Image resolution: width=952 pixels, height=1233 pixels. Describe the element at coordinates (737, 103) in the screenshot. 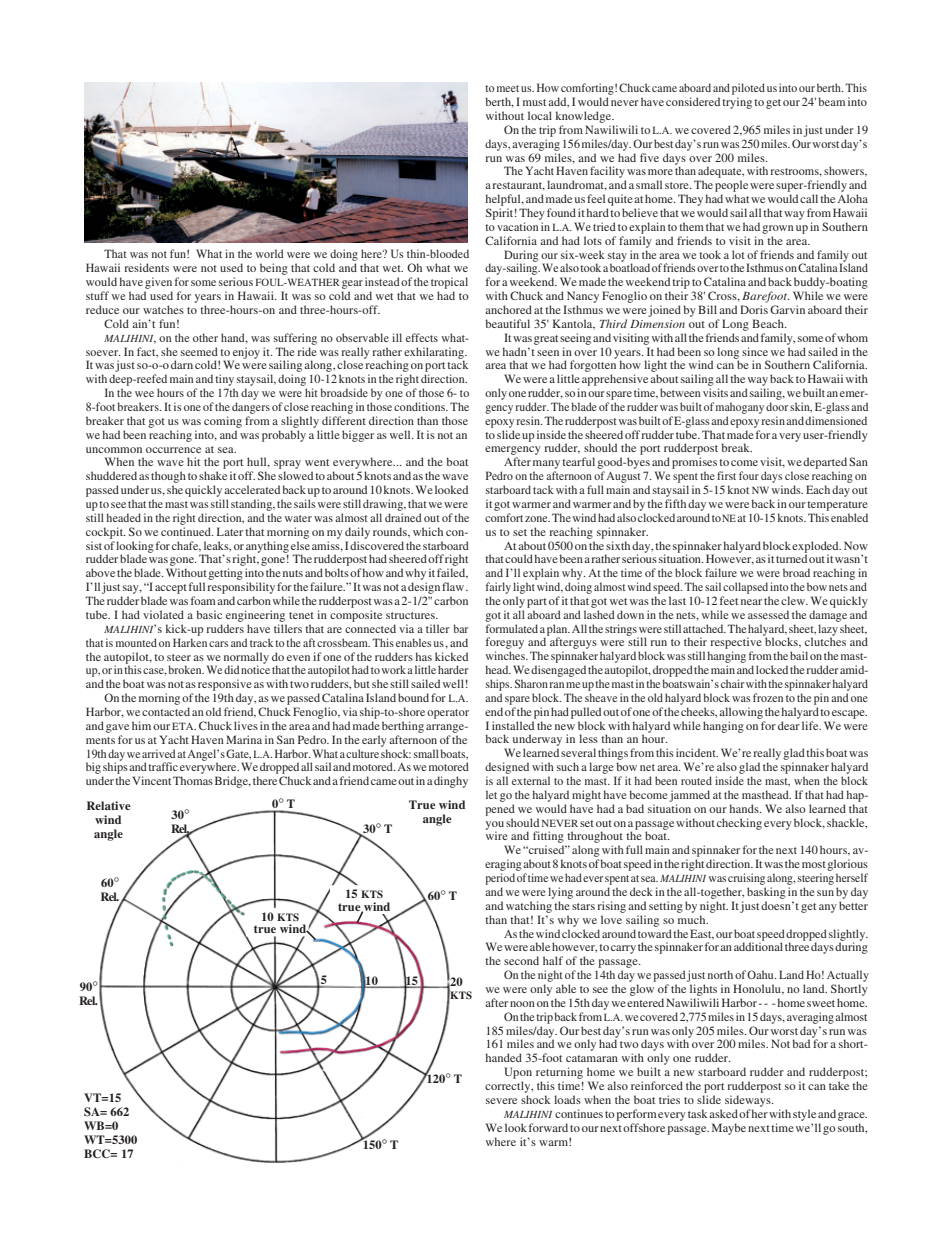

I see `trying` at that location.
